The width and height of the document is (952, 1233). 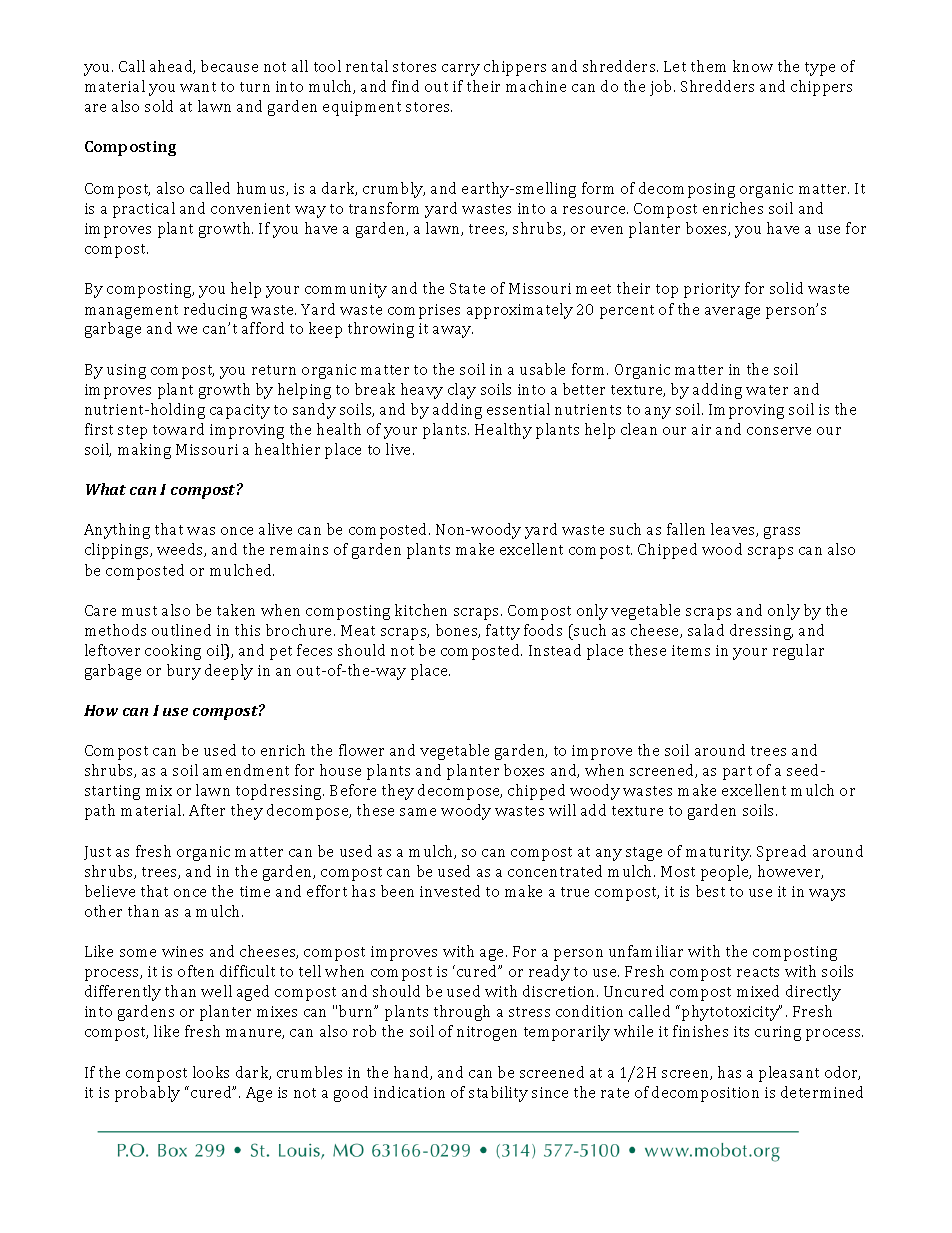 I want to click on grass, so click(x=782, y=533).
